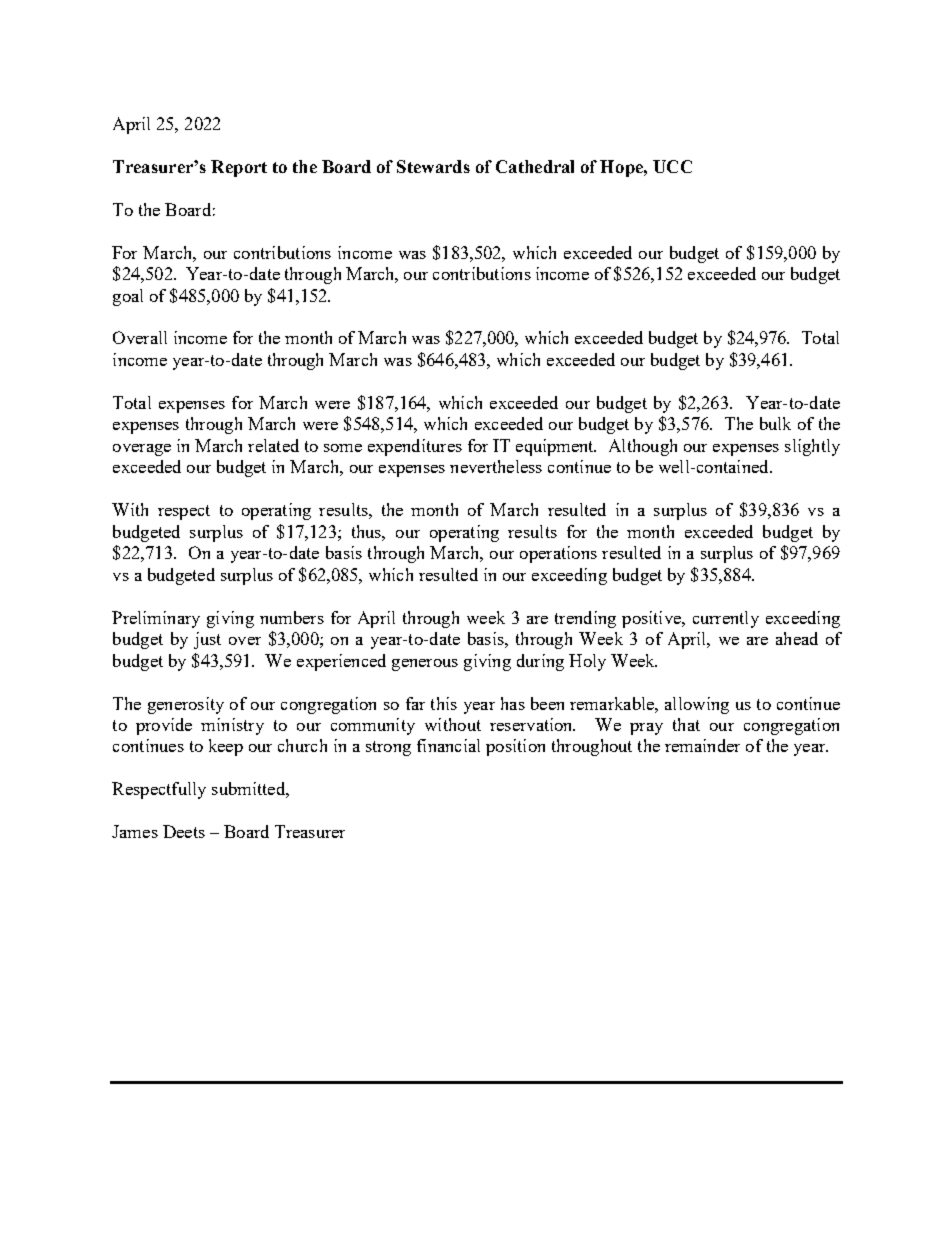 The width and height of the screenshot is (952, 1233). Describe the element at coordinates (672, 166) in the screenshot. I see `UCC` at that location.
